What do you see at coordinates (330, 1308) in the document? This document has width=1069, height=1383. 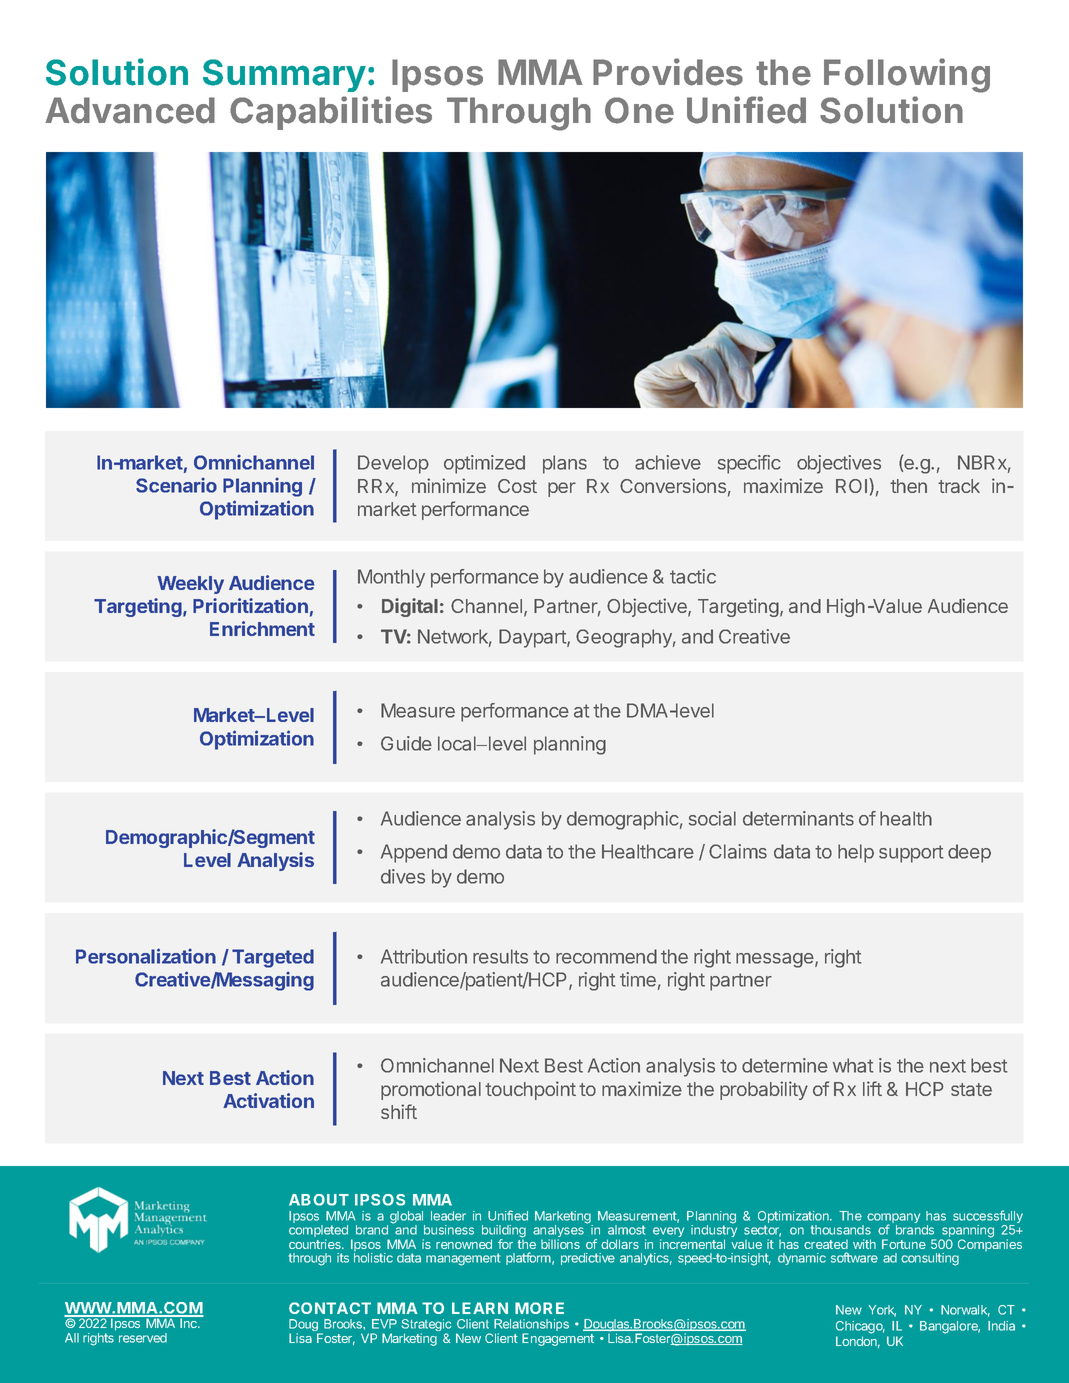 I see `CONTACT` at bounding box center [330, 1308].
